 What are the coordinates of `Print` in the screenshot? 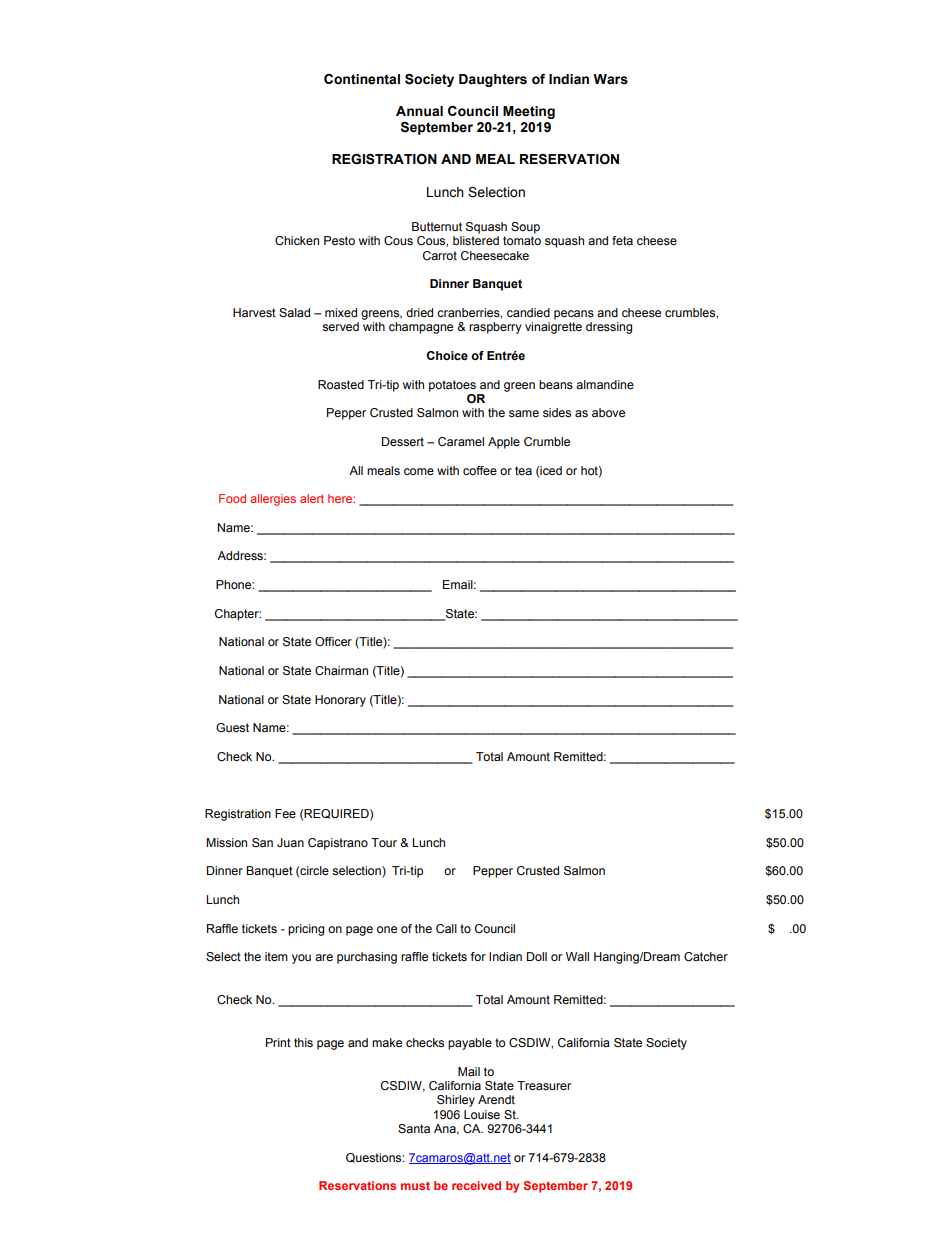 It's located at (278, 1042).
